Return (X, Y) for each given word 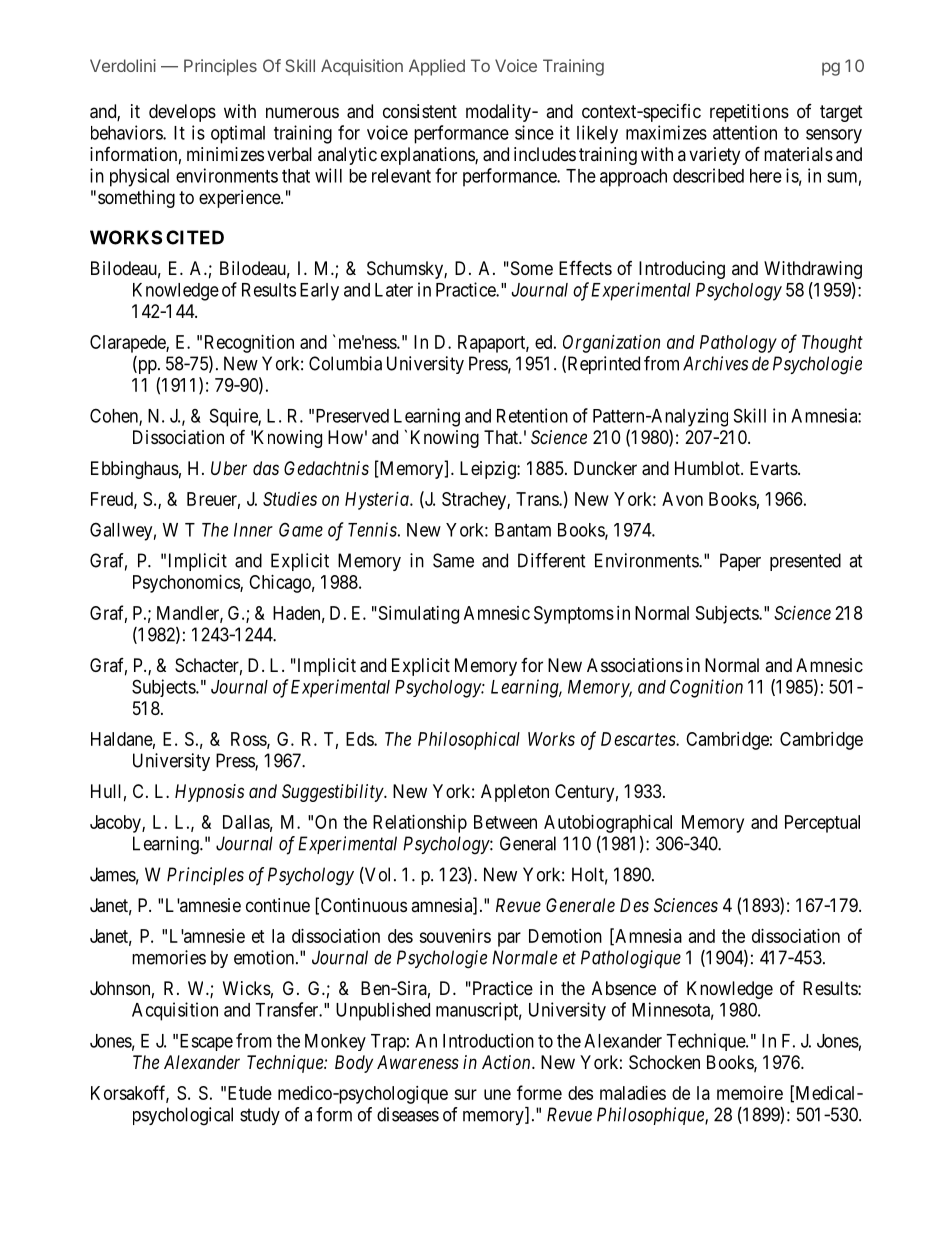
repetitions (749, 113)
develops (182, 113)
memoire (750, 1093)
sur (465, 1094)
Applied (437, 67)
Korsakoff (130, 1093)
